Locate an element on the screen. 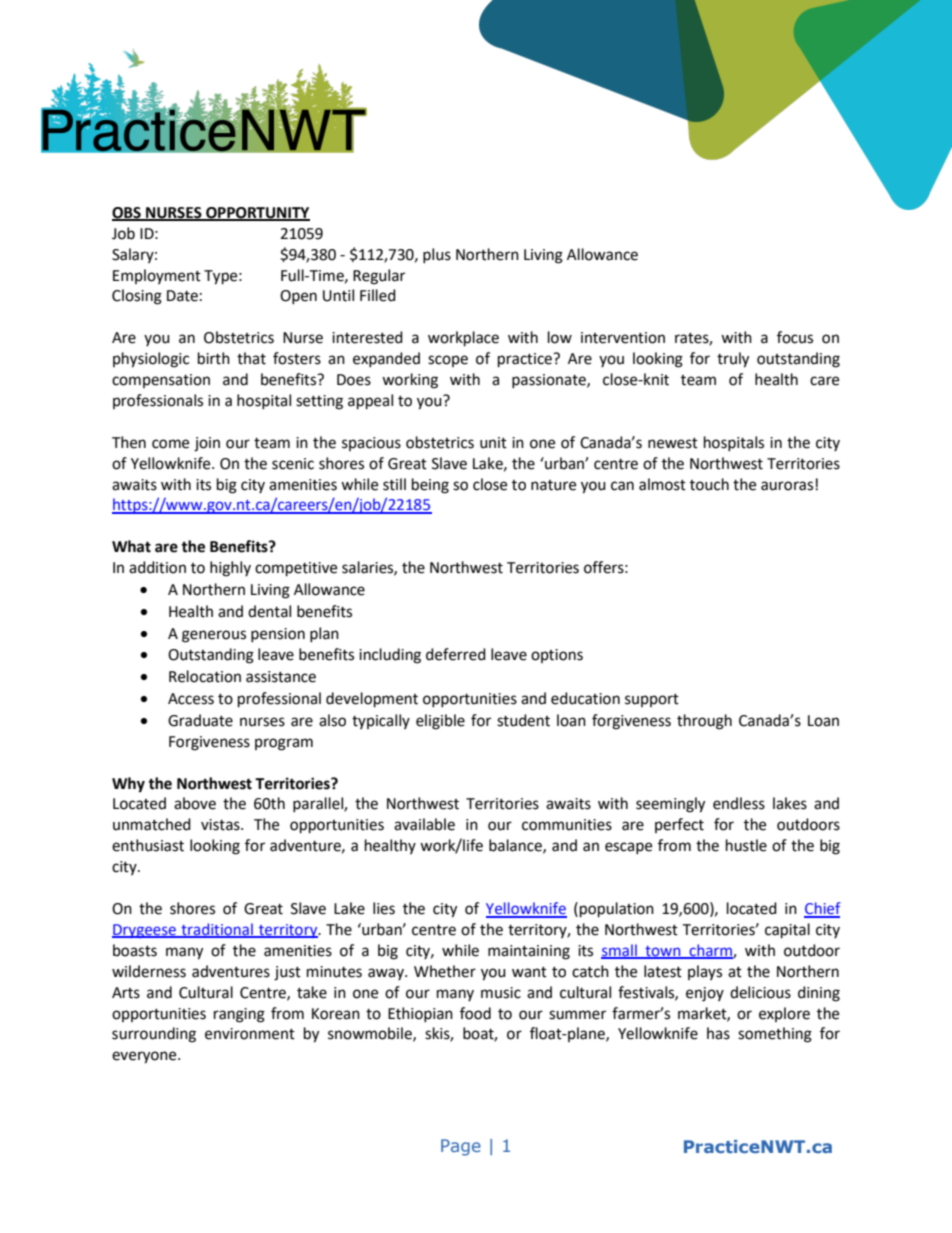 The height and width of the screenshot is (1233, 952). touch is located at coordinates (709, 484).
